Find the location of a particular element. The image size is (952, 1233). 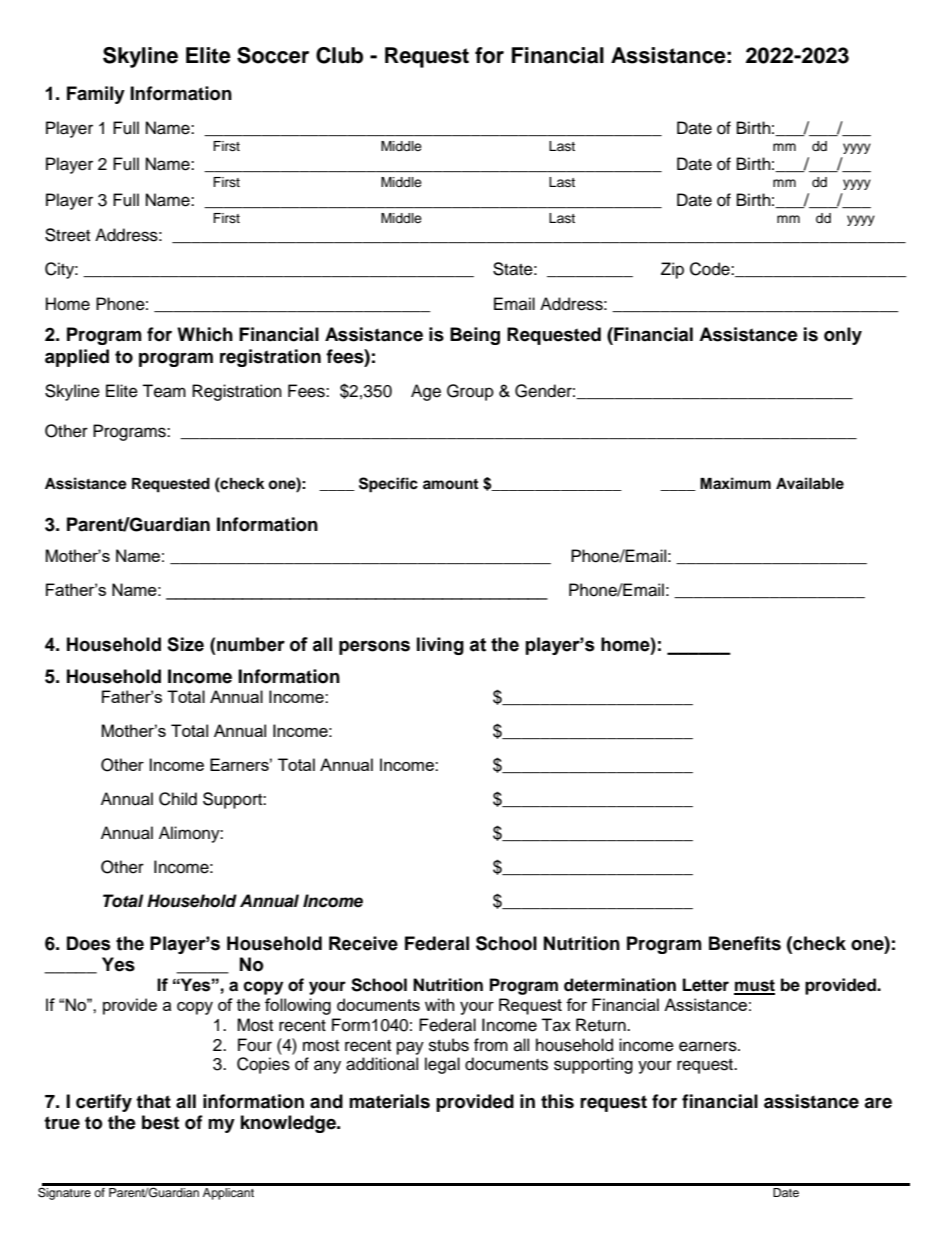

Size is located at coordinates (185, 644).
